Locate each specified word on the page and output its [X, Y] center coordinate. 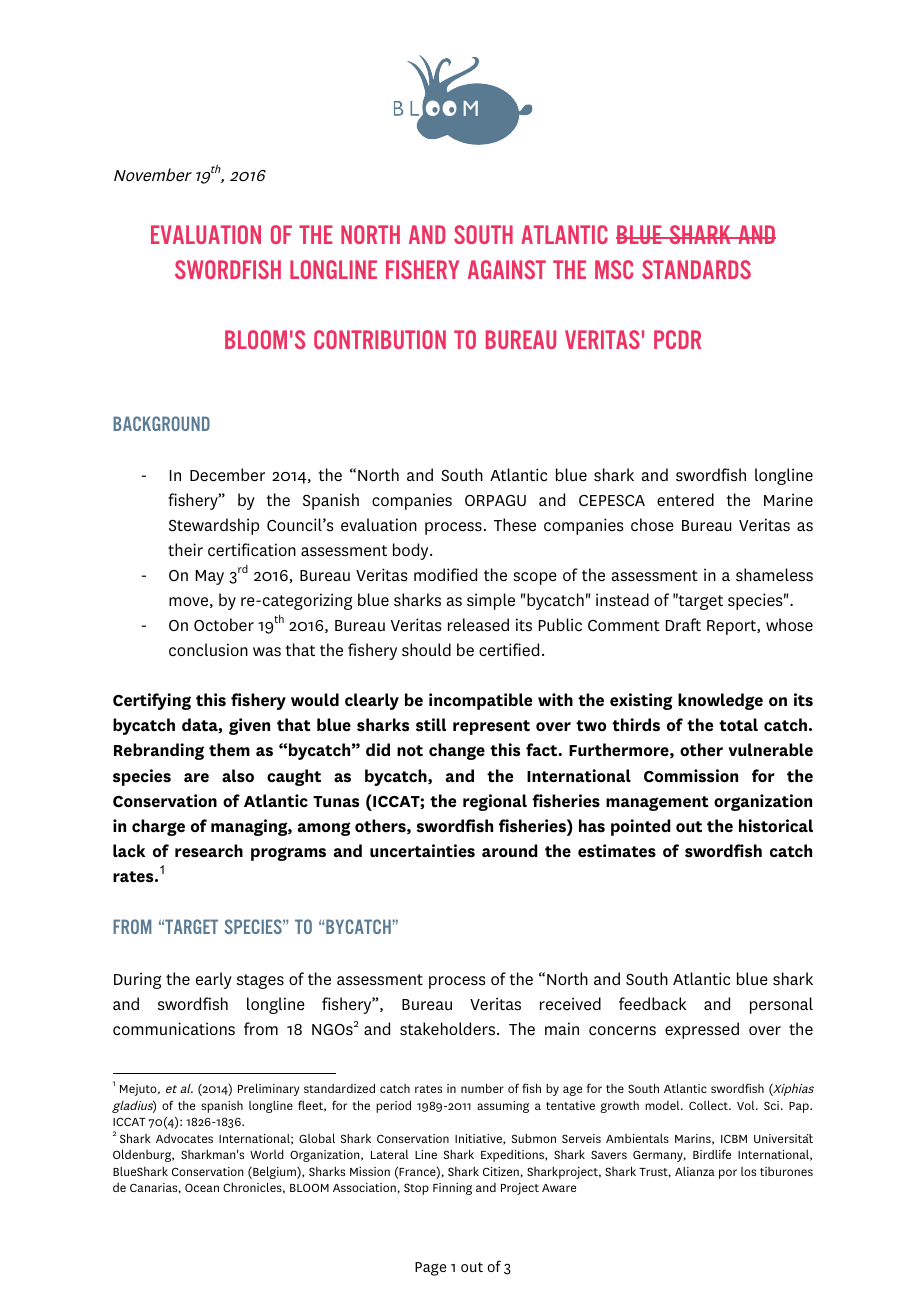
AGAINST [507, 269]
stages [260, 981]
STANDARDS [696, 269]
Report [732, 627]
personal [781, 1005]
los [748, 1171]
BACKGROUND [161, 423]
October [224, 625]
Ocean [202, 1187]
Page [430, 1269]
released [478, 625]
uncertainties [422, 851]
